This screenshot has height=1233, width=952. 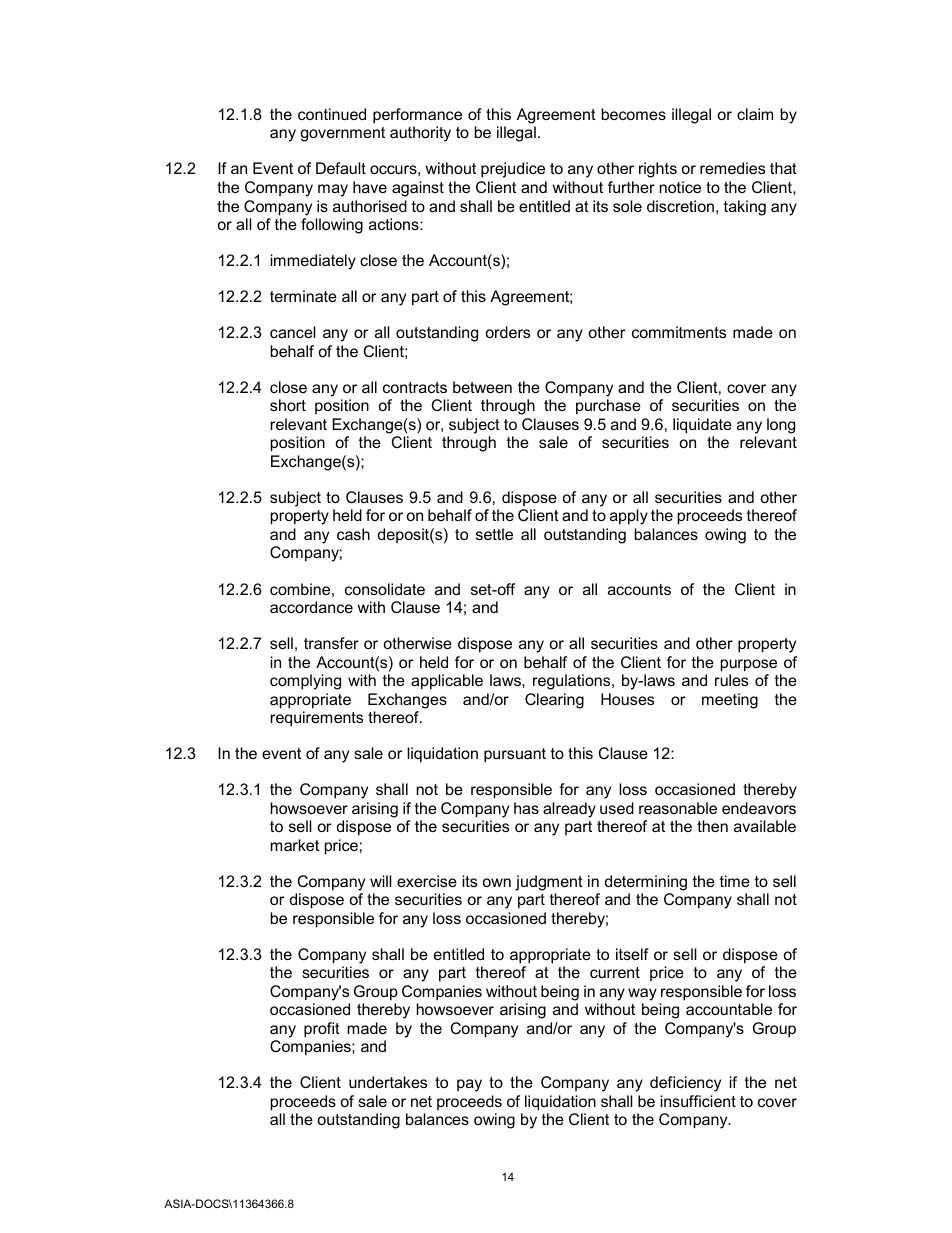 I want to click on insufficient, so click(x=698, y=1101).
